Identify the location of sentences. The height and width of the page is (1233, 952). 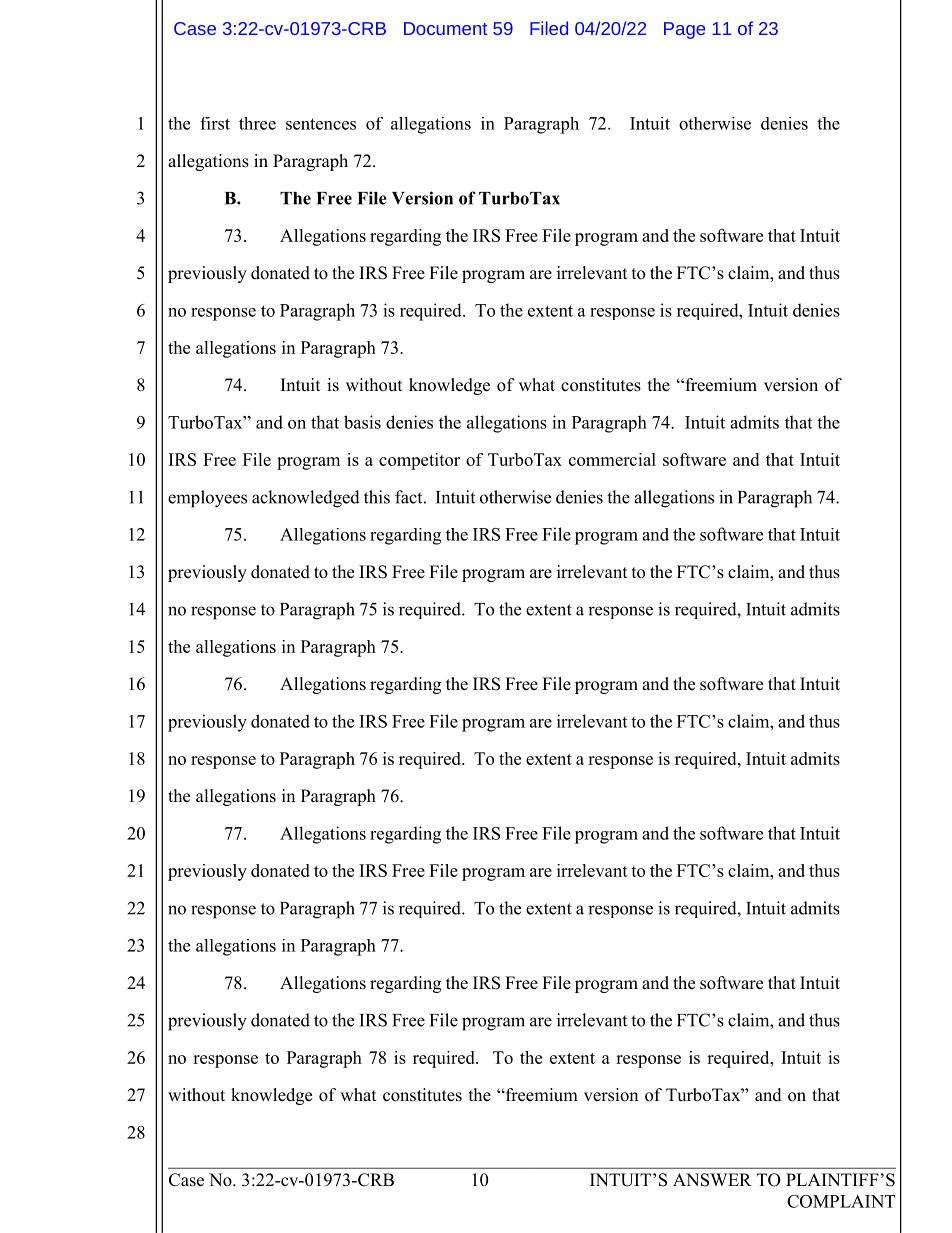
(321, 124).
